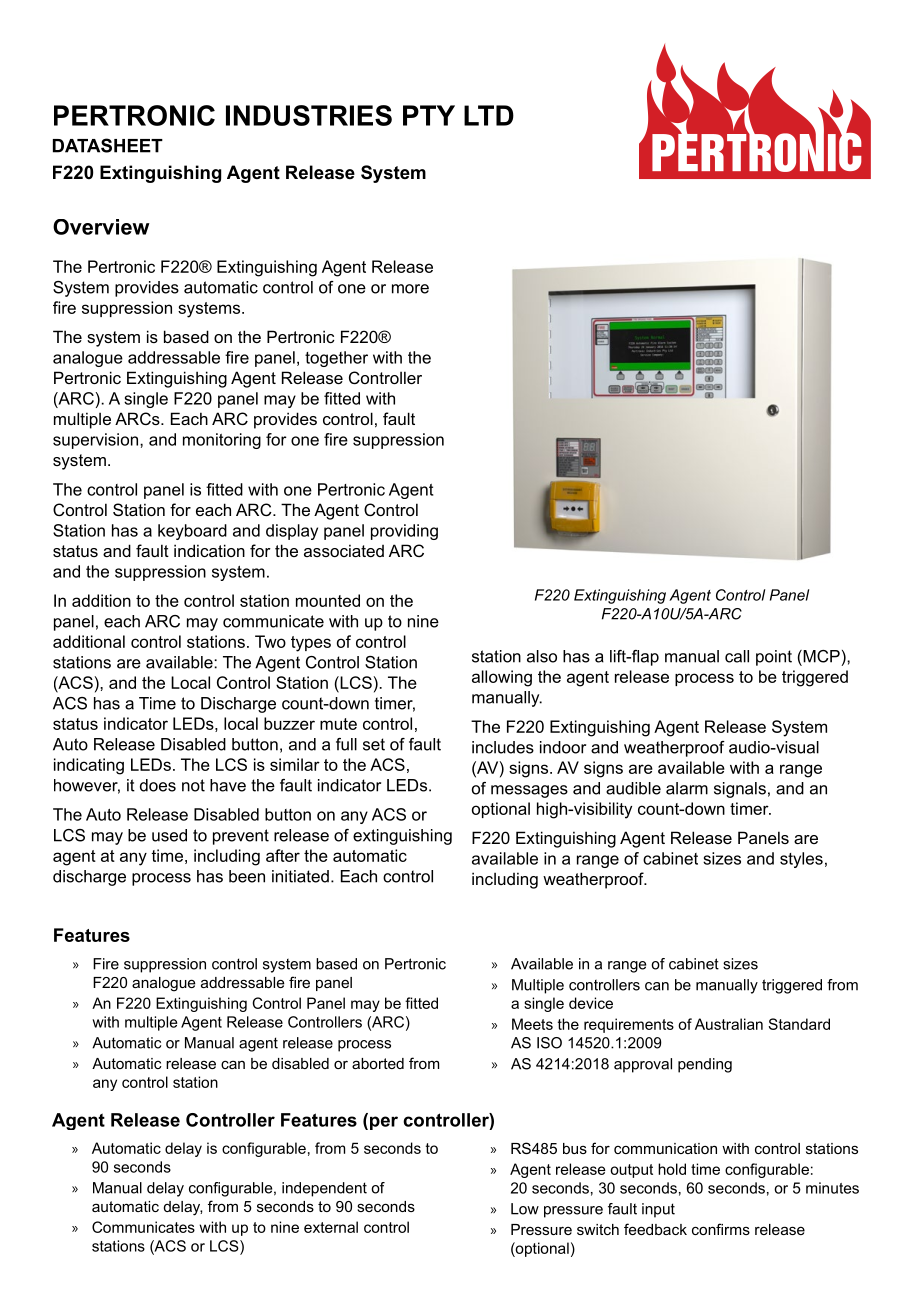 This screenshot has width=924, height=1308. Describe the element at coordinates (108, 145) in the screenshot. I see `DATASHEET` at that location.
